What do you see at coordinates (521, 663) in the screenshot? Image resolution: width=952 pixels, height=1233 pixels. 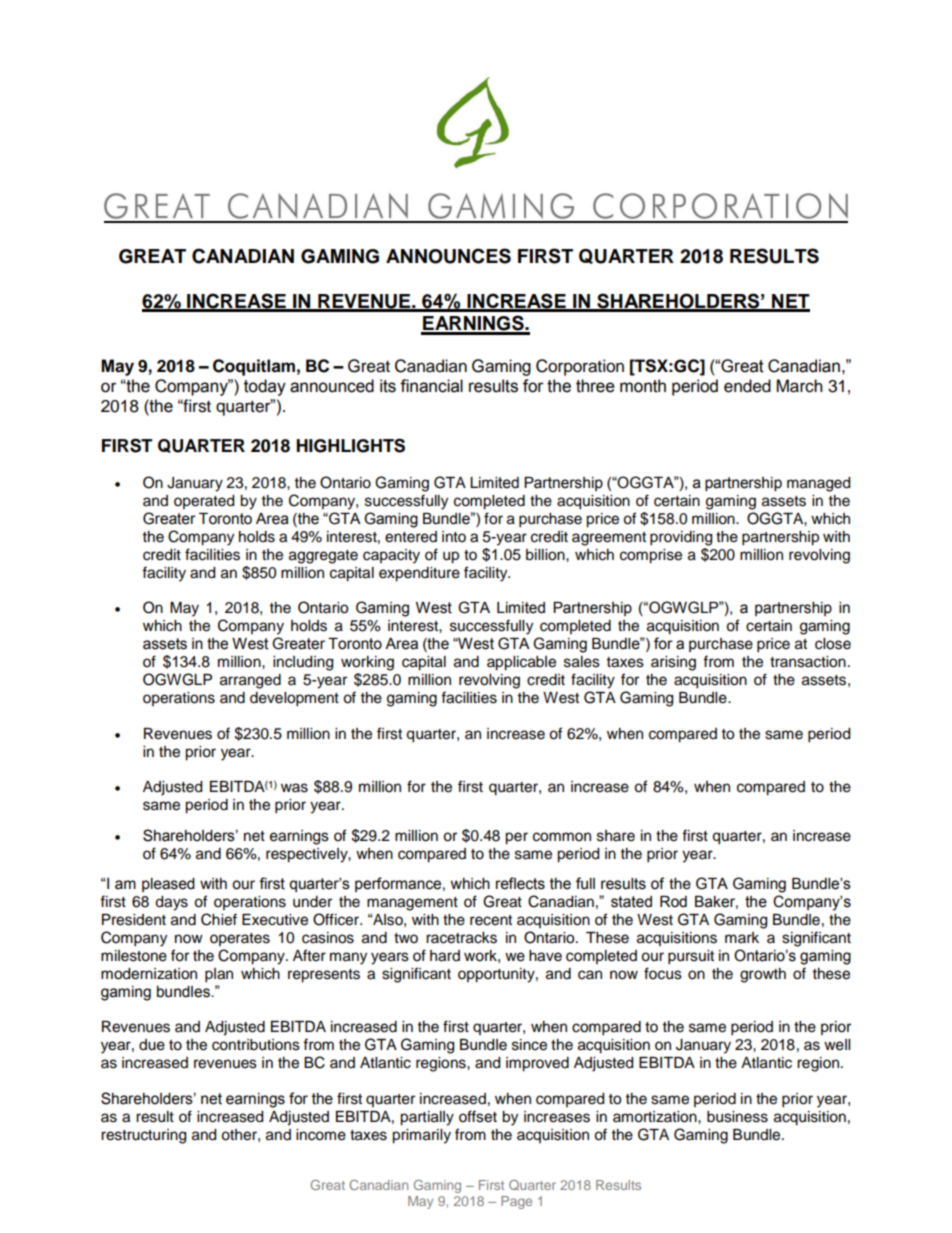 I see `applicable` at bounding box center [521, 663].
